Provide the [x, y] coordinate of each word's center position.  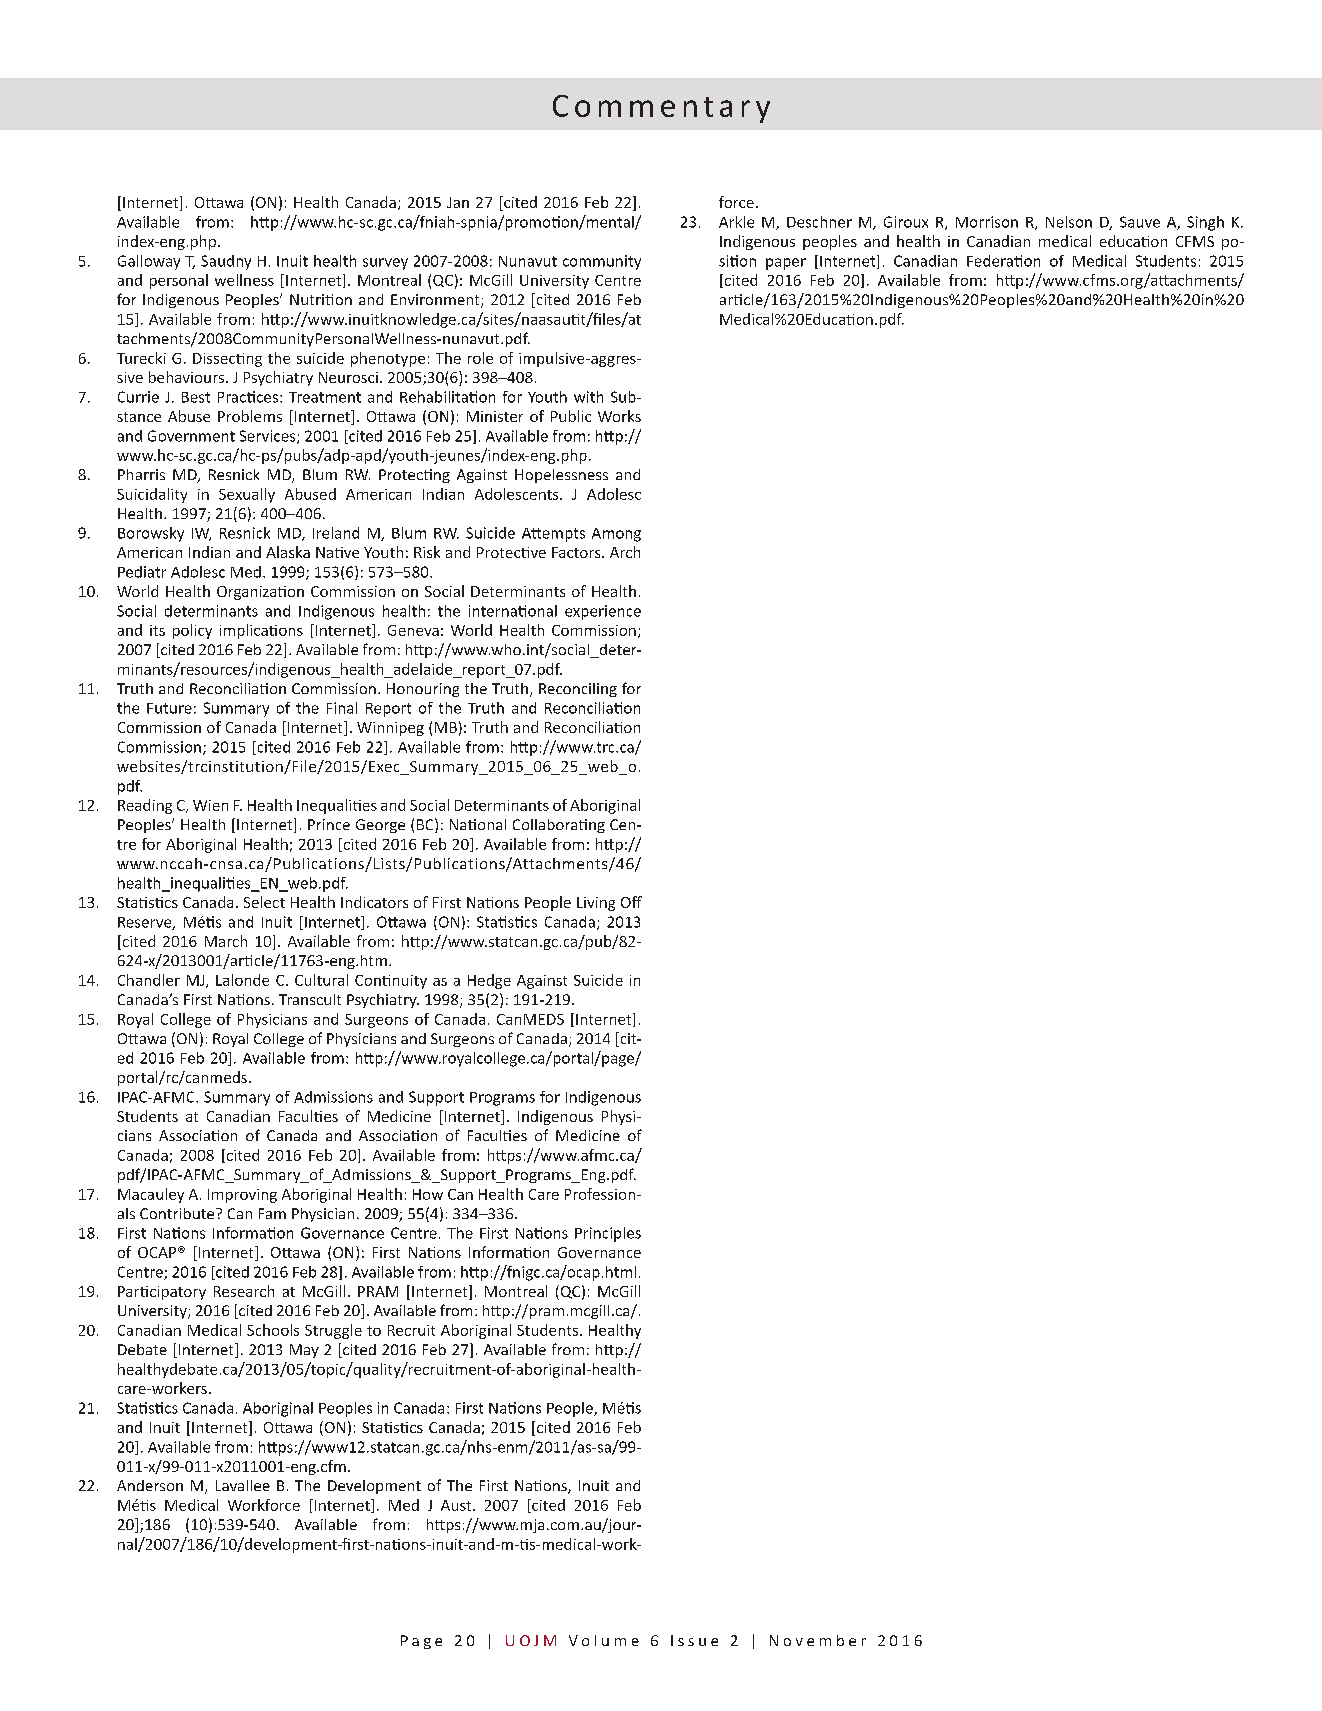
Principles [608, 1234]
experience [603, 612]
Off [631, 902]
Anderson [150, 1485]
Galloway [149, 262]
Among [616, 535]
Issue [694, 1640]
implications [261, 631]
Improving [242, 1196]
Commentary [661, 109]
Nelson [1069, 222]
